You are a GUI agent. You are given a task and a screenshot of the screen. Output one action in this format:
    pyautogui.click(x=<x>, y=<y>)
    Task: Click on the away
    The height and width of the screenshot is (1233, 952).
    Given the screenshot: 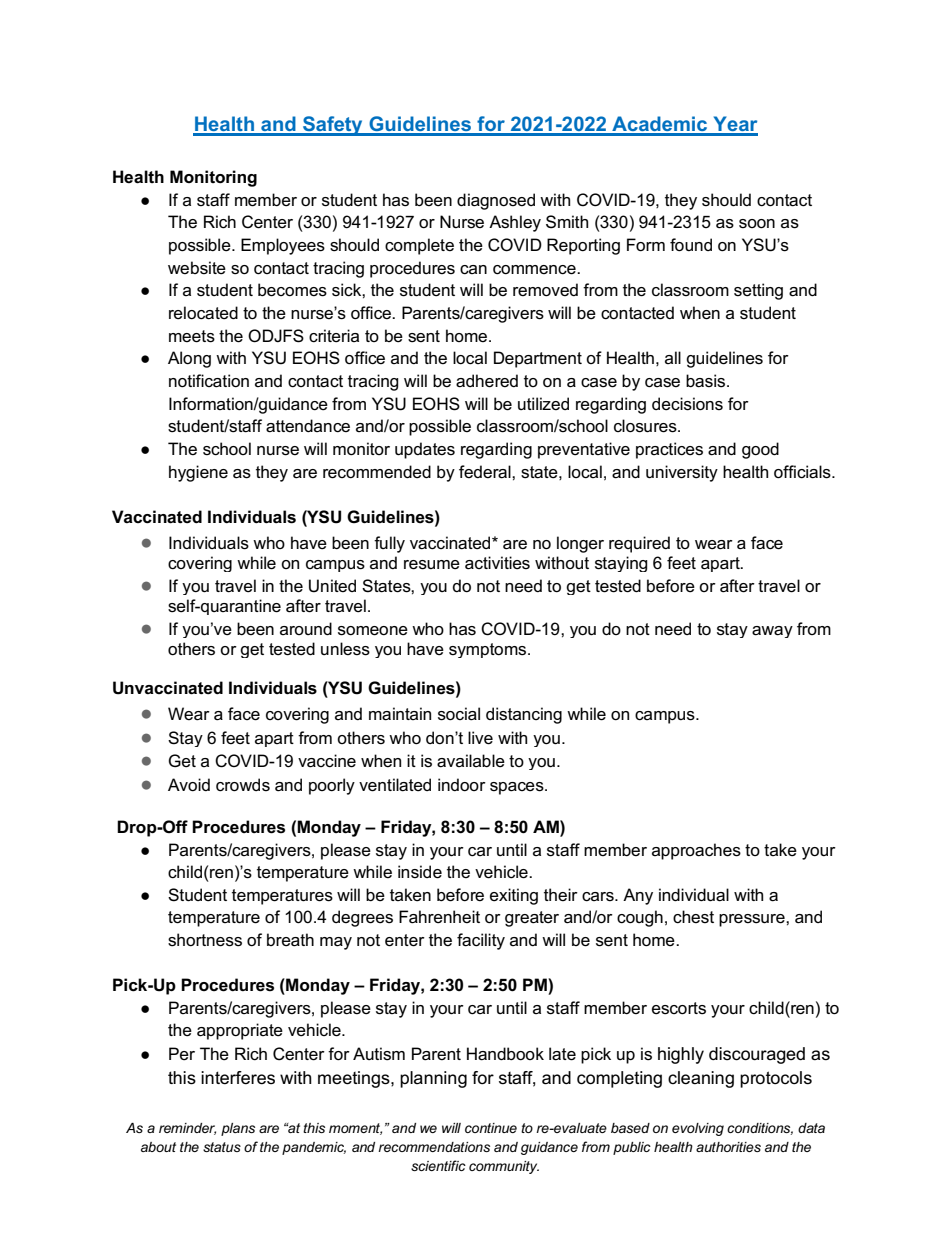 What is the action you would take?
    pyautogui.click(x=772, y=632)
